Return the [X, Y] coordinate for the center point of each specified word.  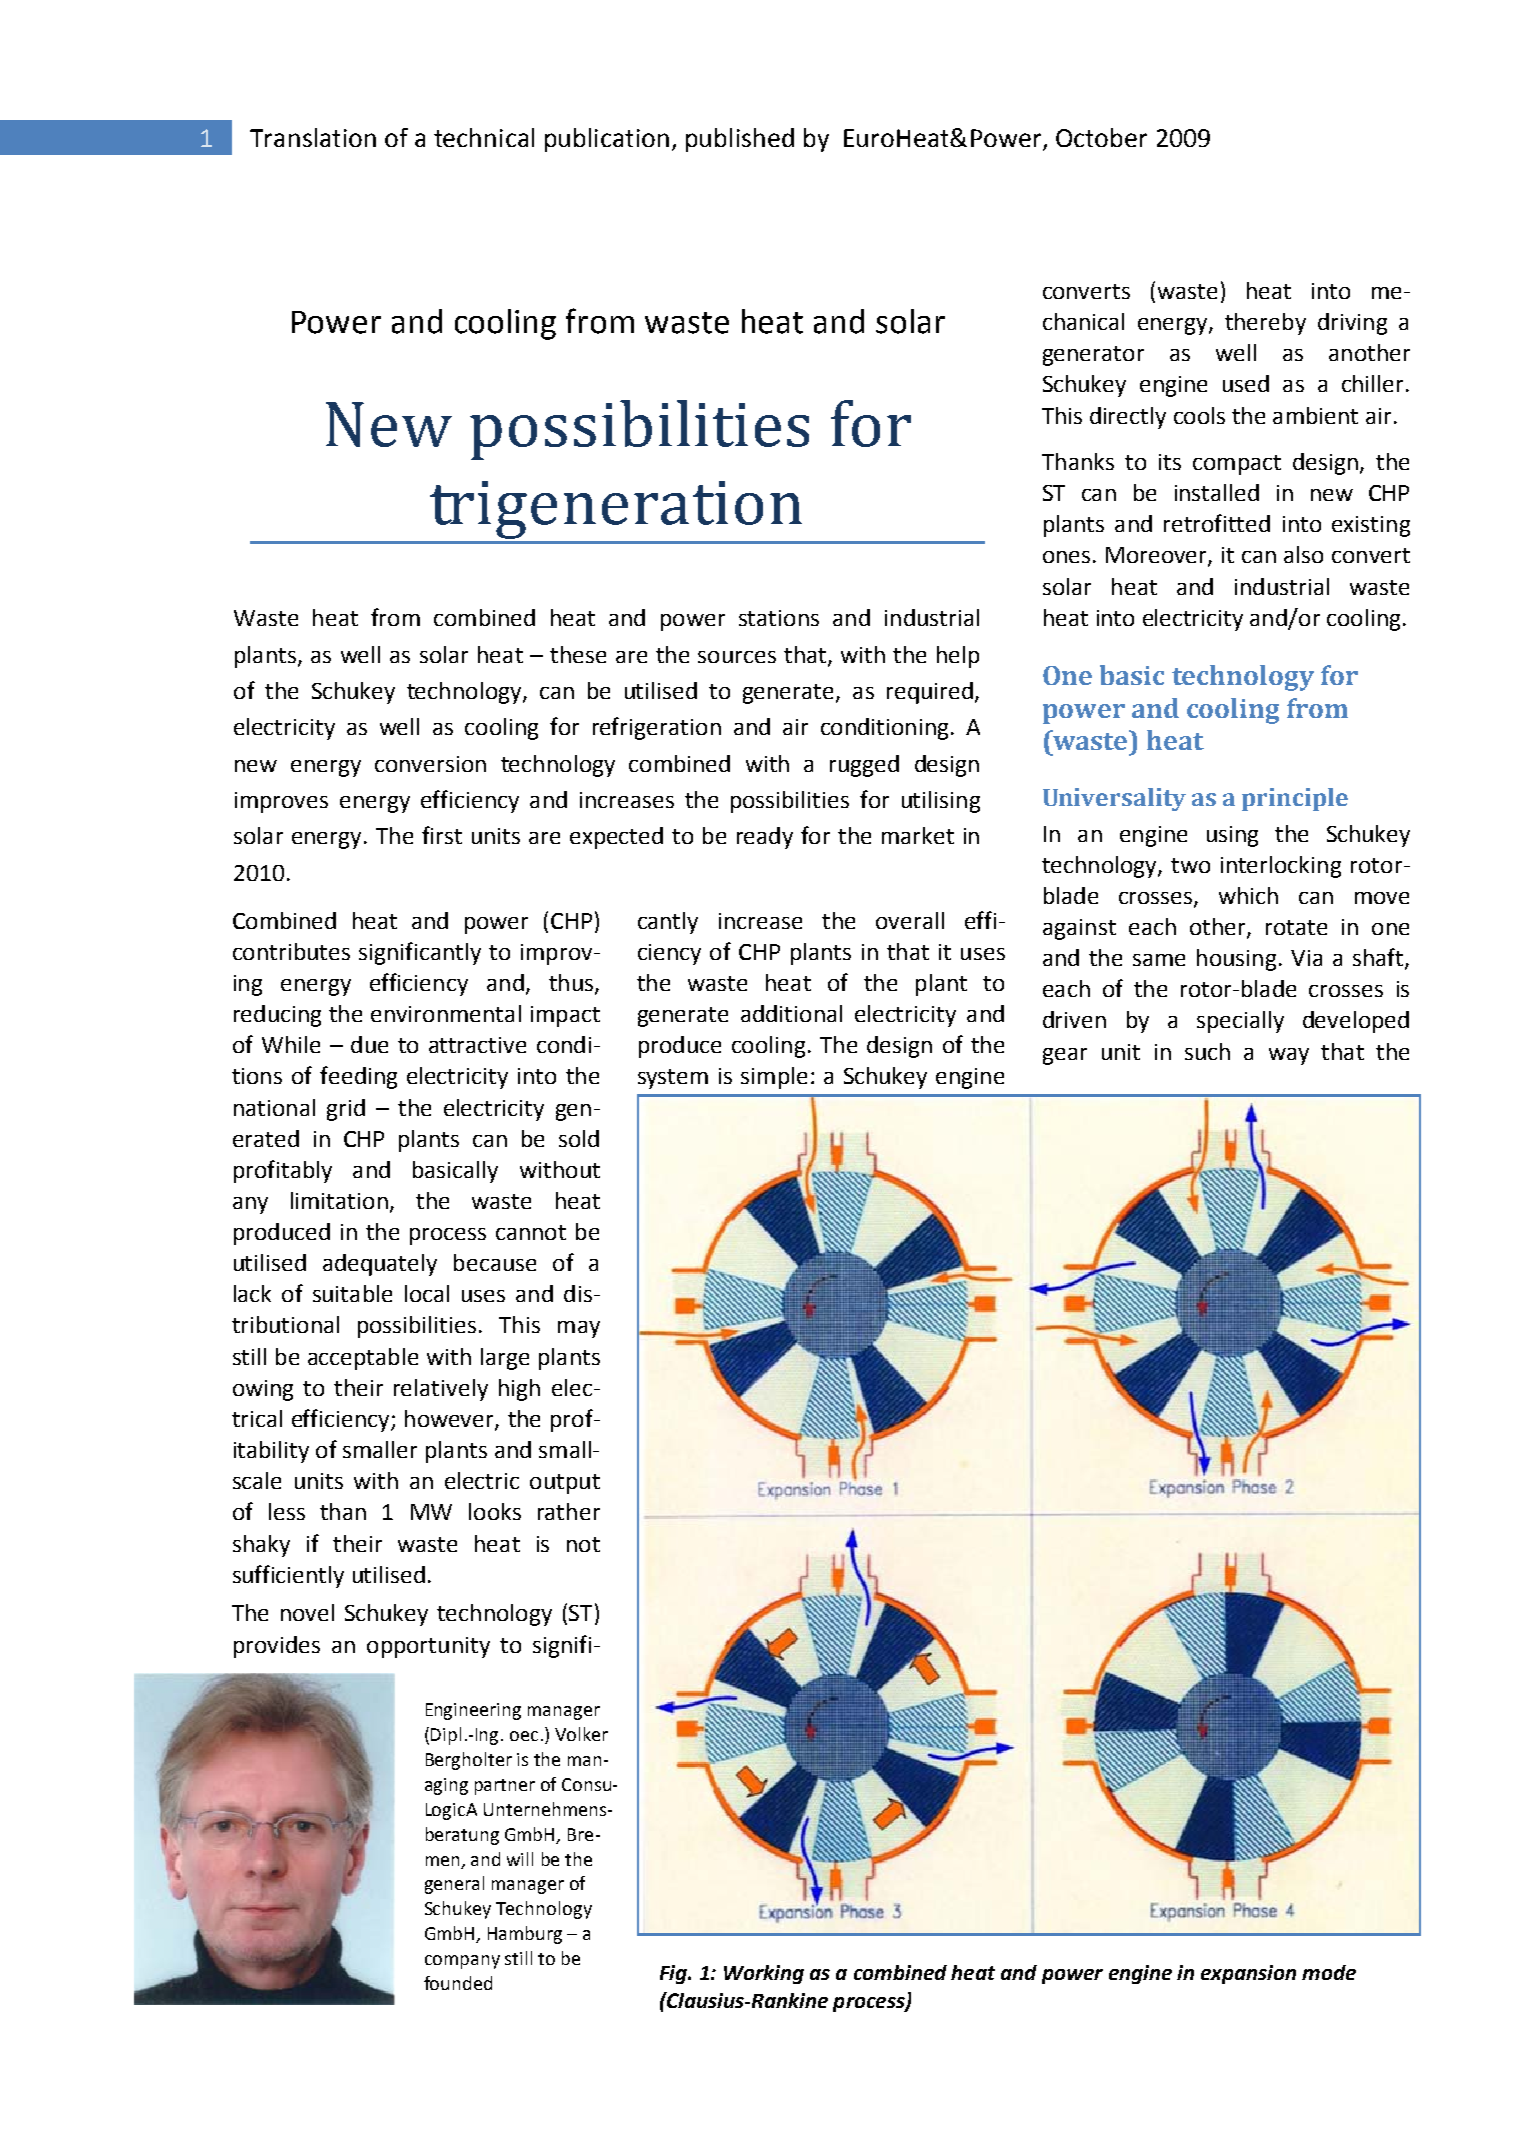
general [454, 1885]
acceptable [363, 1359]
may [579, 1329]
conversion [430, 764]
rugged [864, 766]
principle [1295, 799]
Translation [313, 137]
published [740, 140]
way [1289, 1056]
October [1101, 137]
